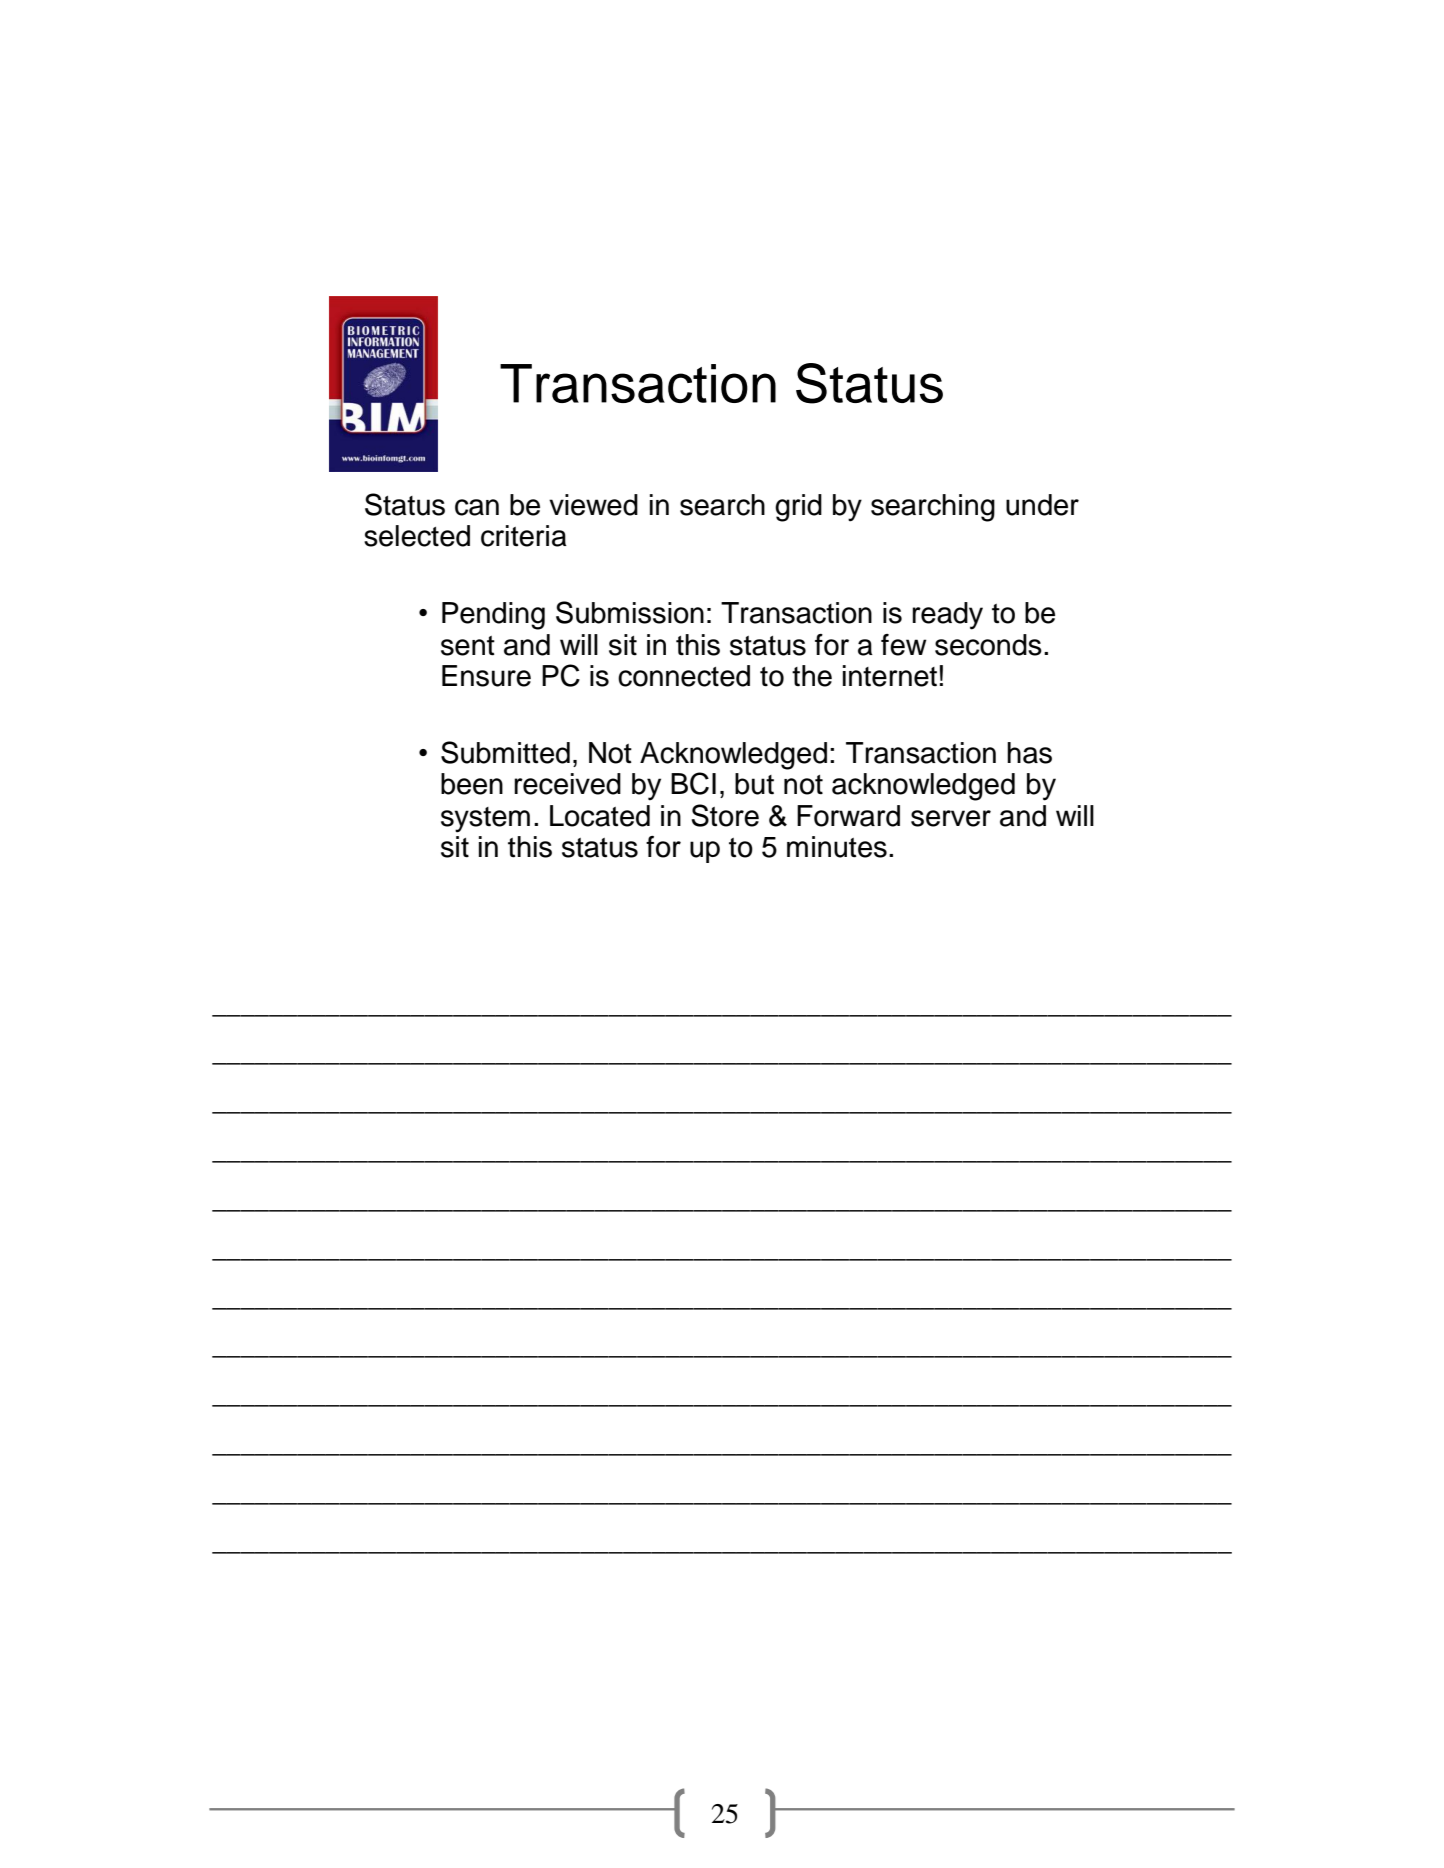 This page has width=1444, height=1868. What do you see at coordinates (485, 820) in the page?
I see `system` at bounding box center [485, 820].
